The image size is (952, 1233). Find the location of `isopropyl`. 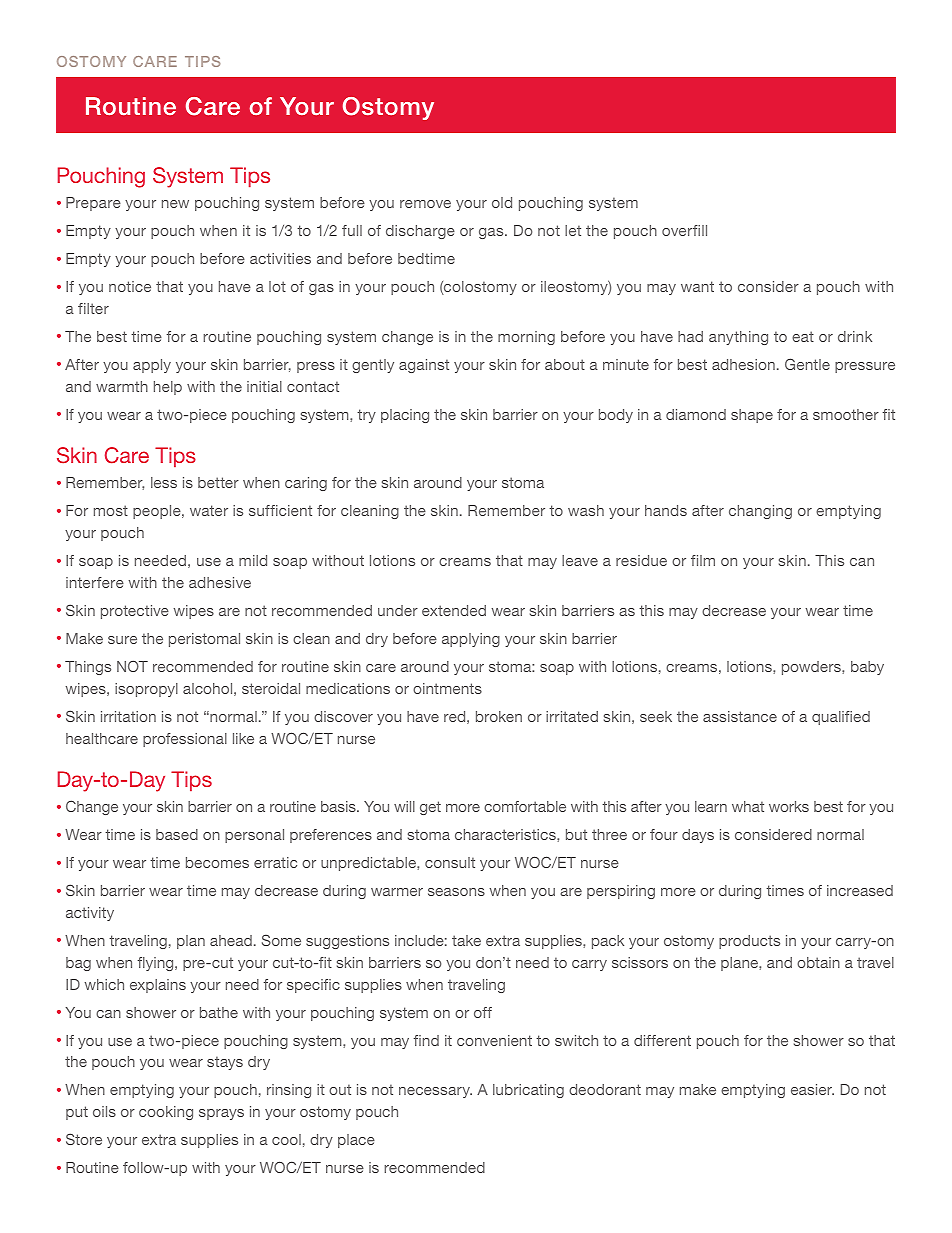

isopropyl is located at coordinates (146, 690).
